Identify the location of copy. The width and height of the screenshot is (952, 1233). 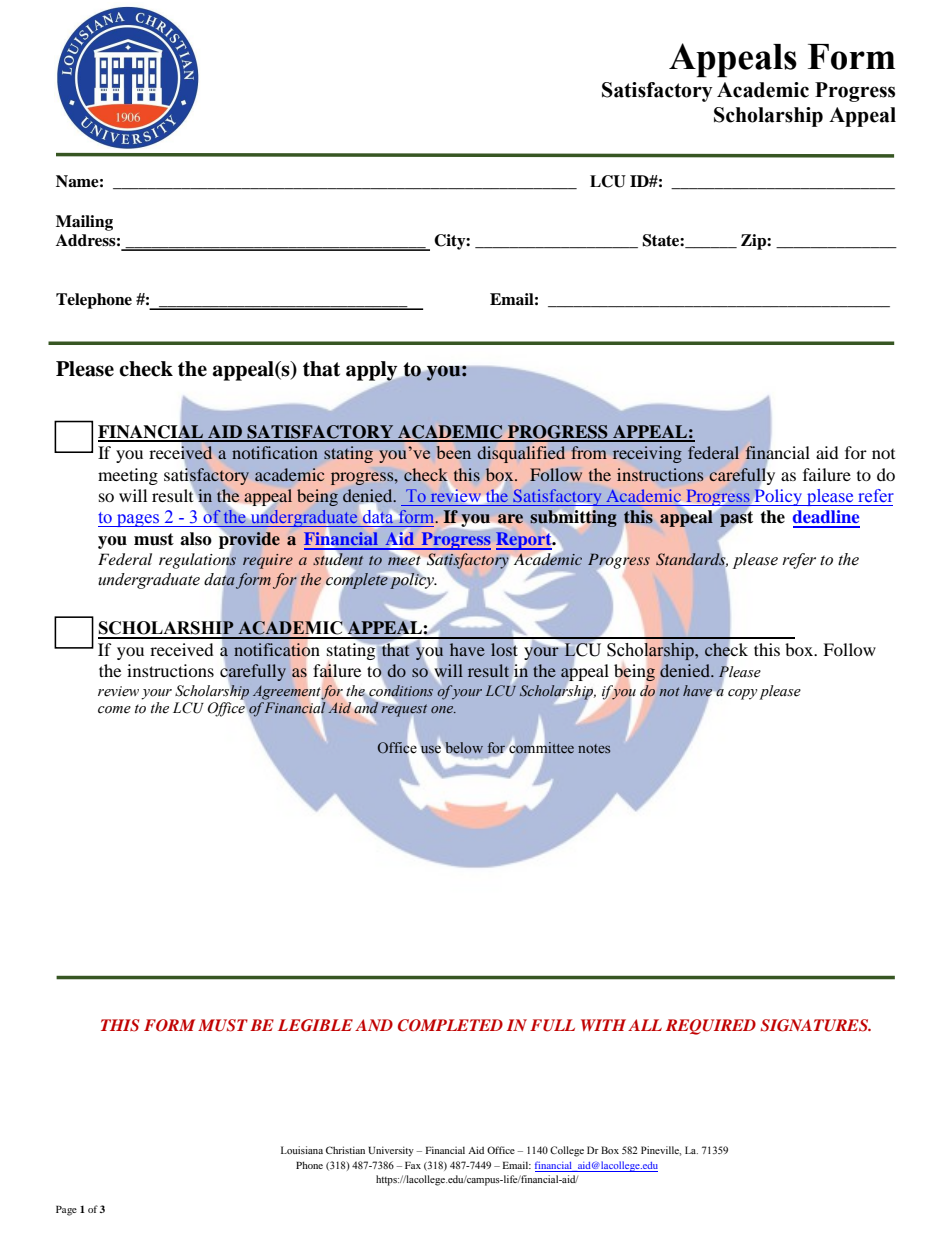
(742, 694).
